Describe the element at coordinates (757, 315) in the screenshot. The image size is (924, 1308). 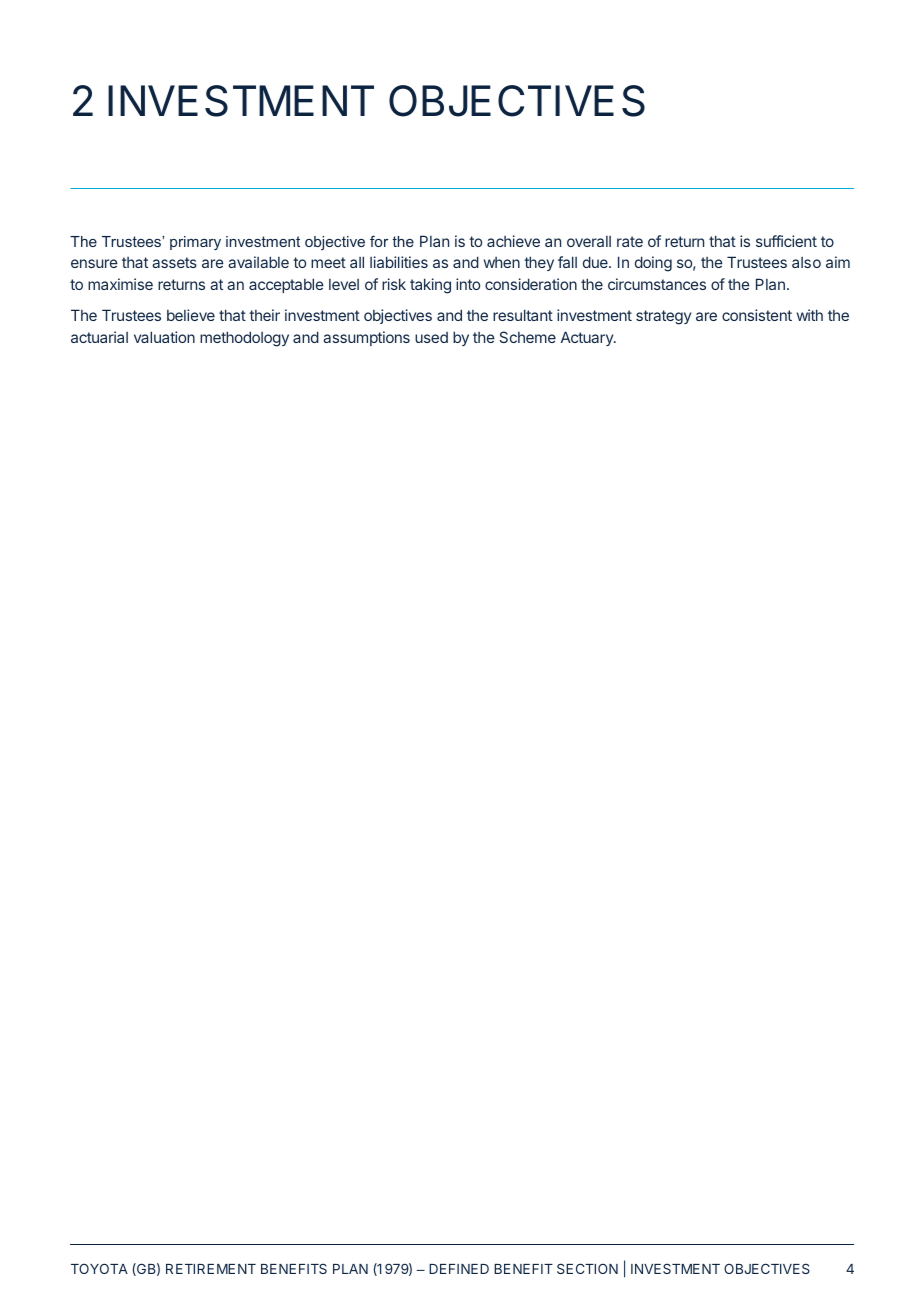
I see `consistent` at that location.
